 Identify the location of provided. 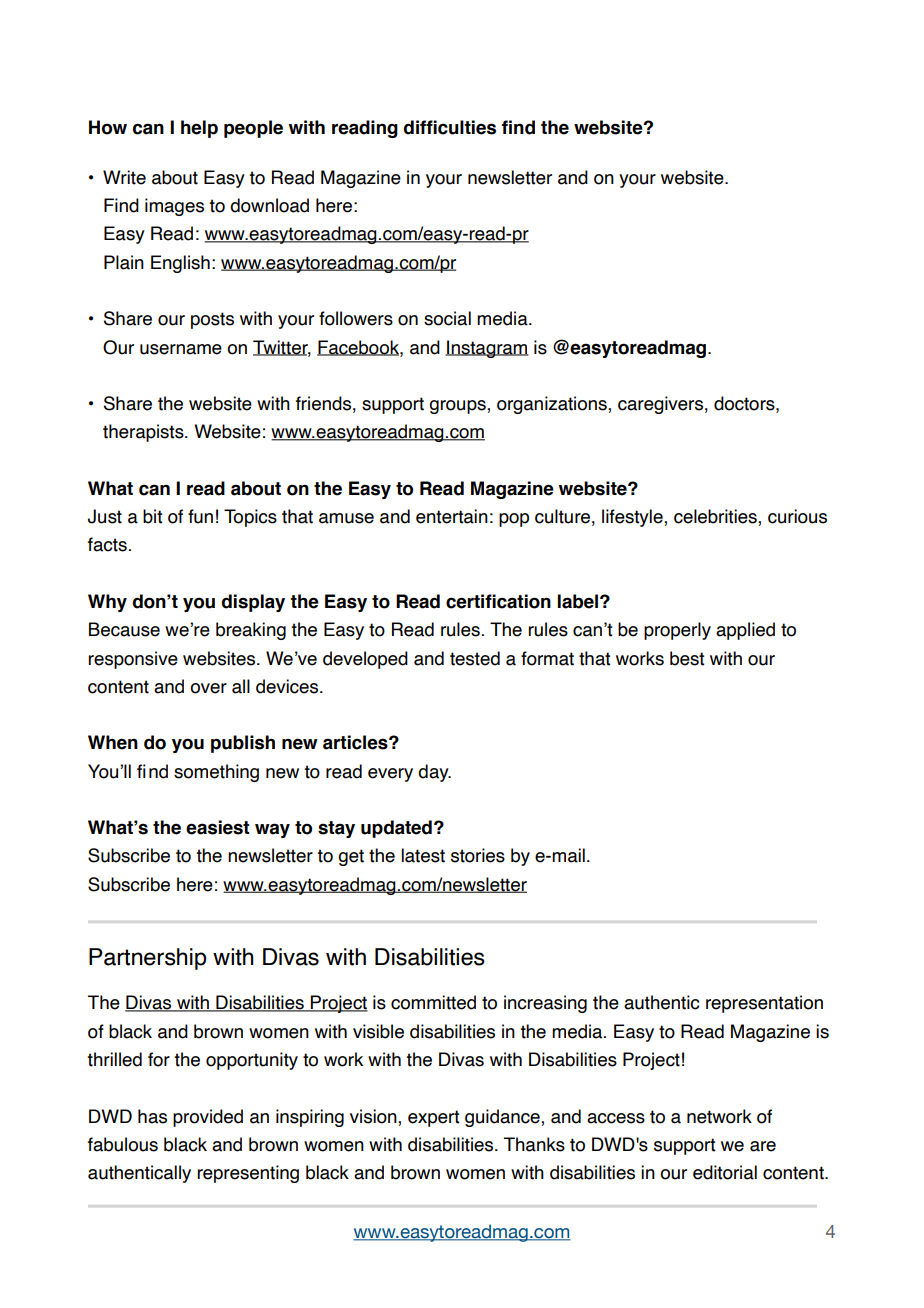
(208, 1118).
